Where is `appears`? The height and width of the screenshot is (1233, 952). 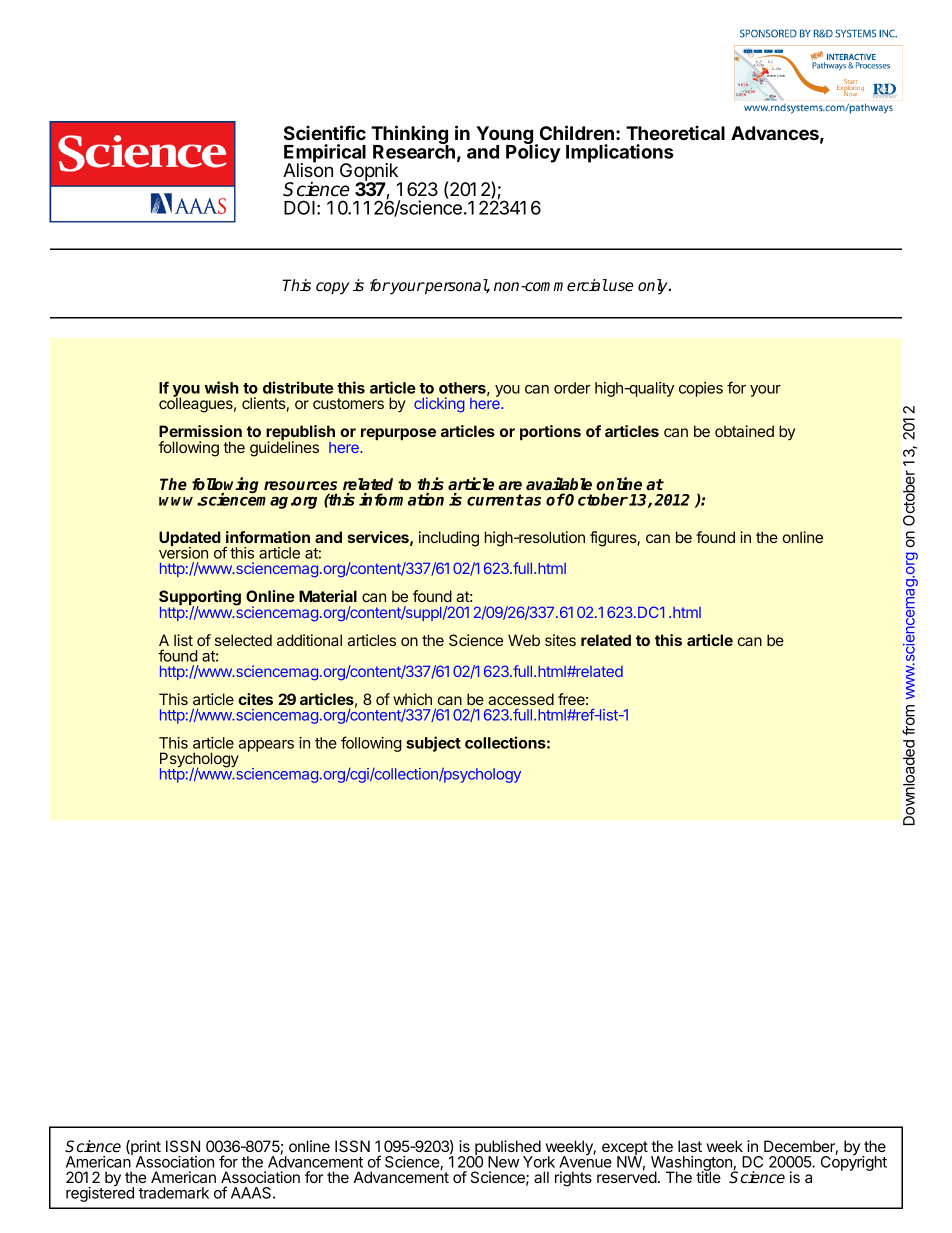 appears is located at coordinates (266, 746).
